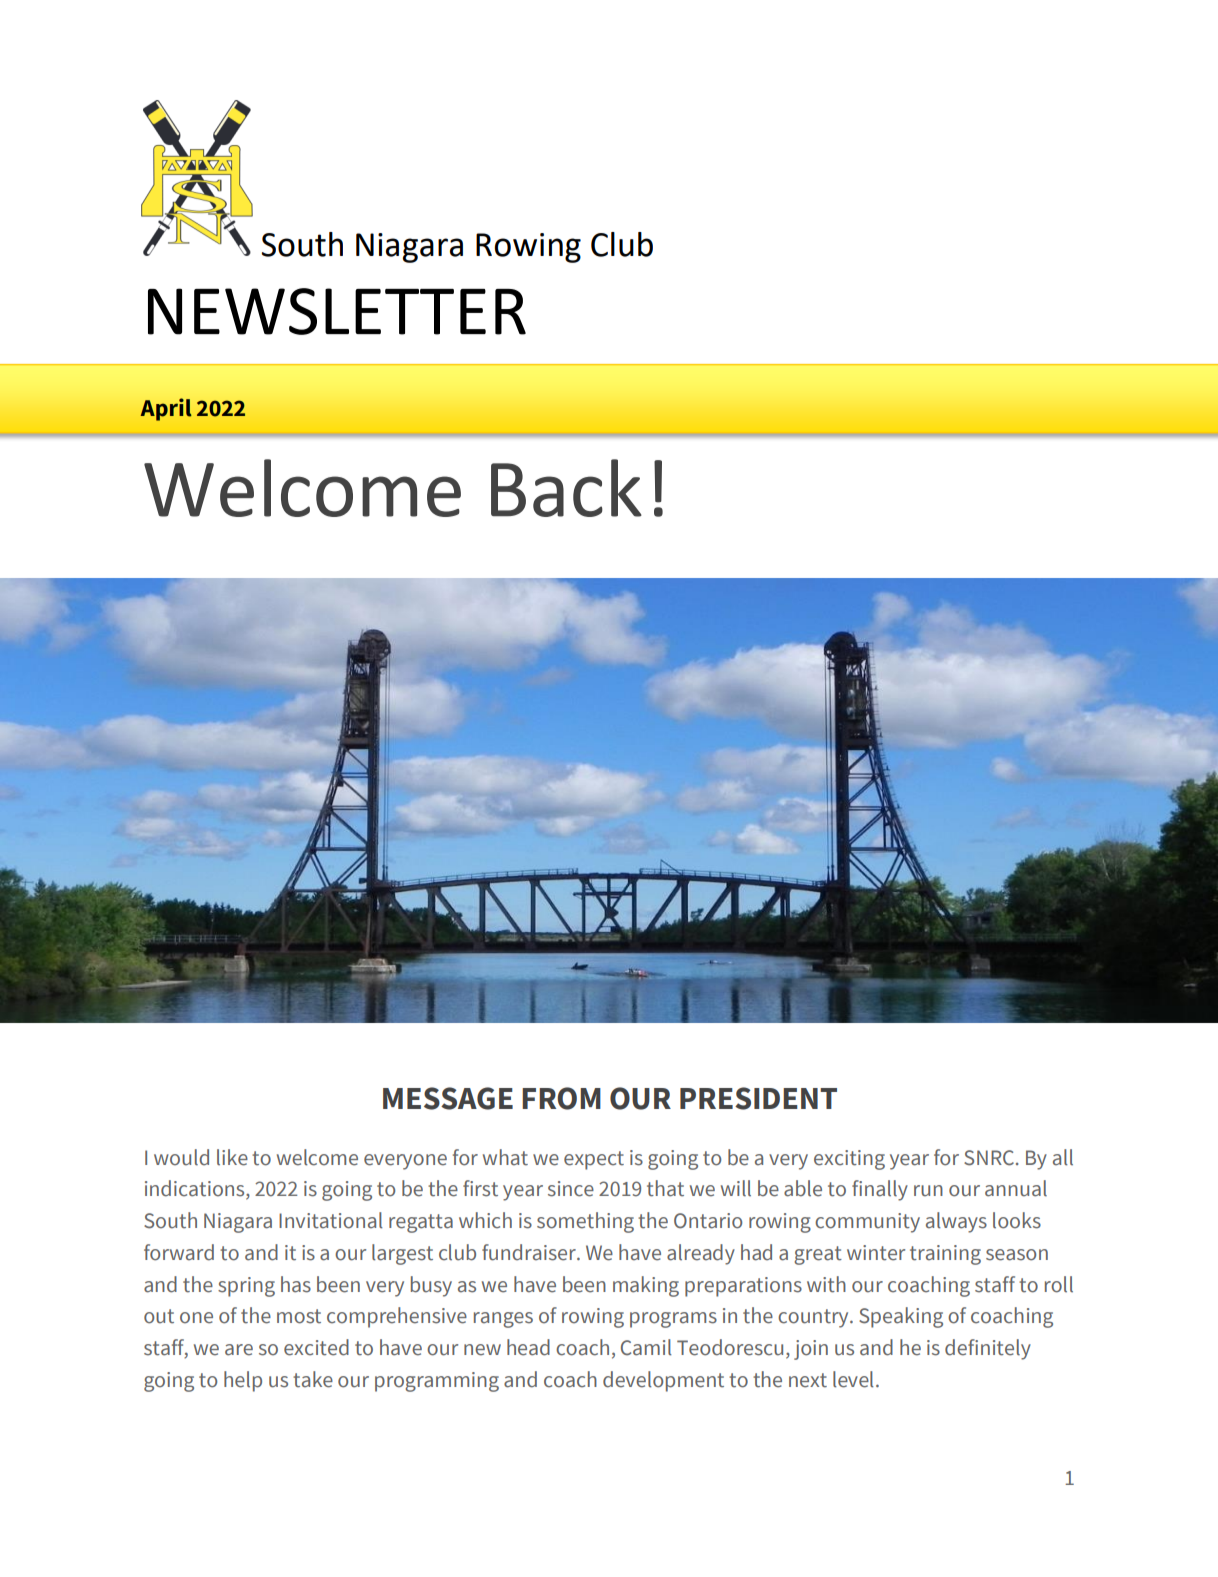 The image size is (1218, 1577). Describe the element at coordinates (166, 409) in the page. I see `April` at that location.
